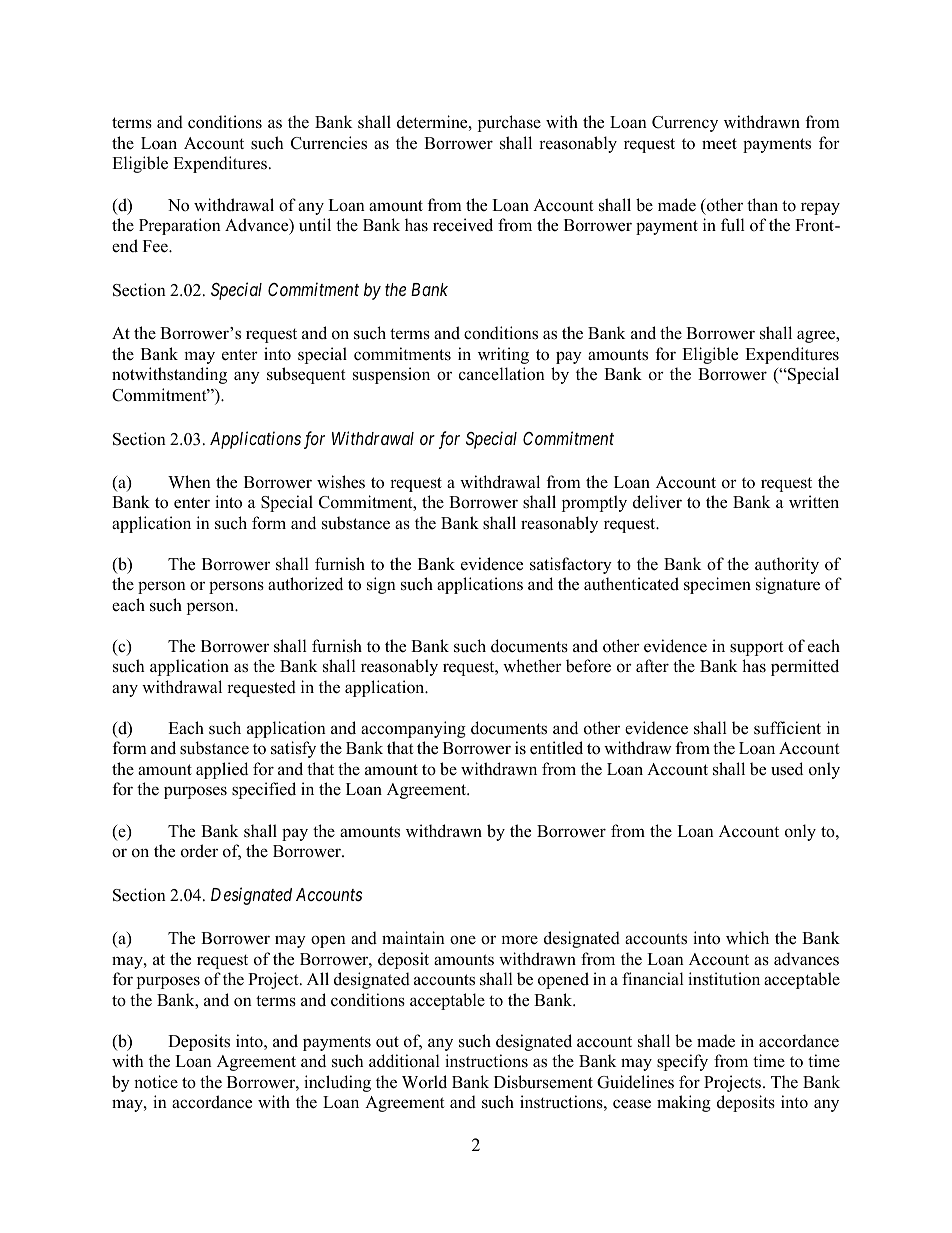  What do you see at coordinates (463, 940) in the image?
I see `one` at bounding box center [463, 940].
